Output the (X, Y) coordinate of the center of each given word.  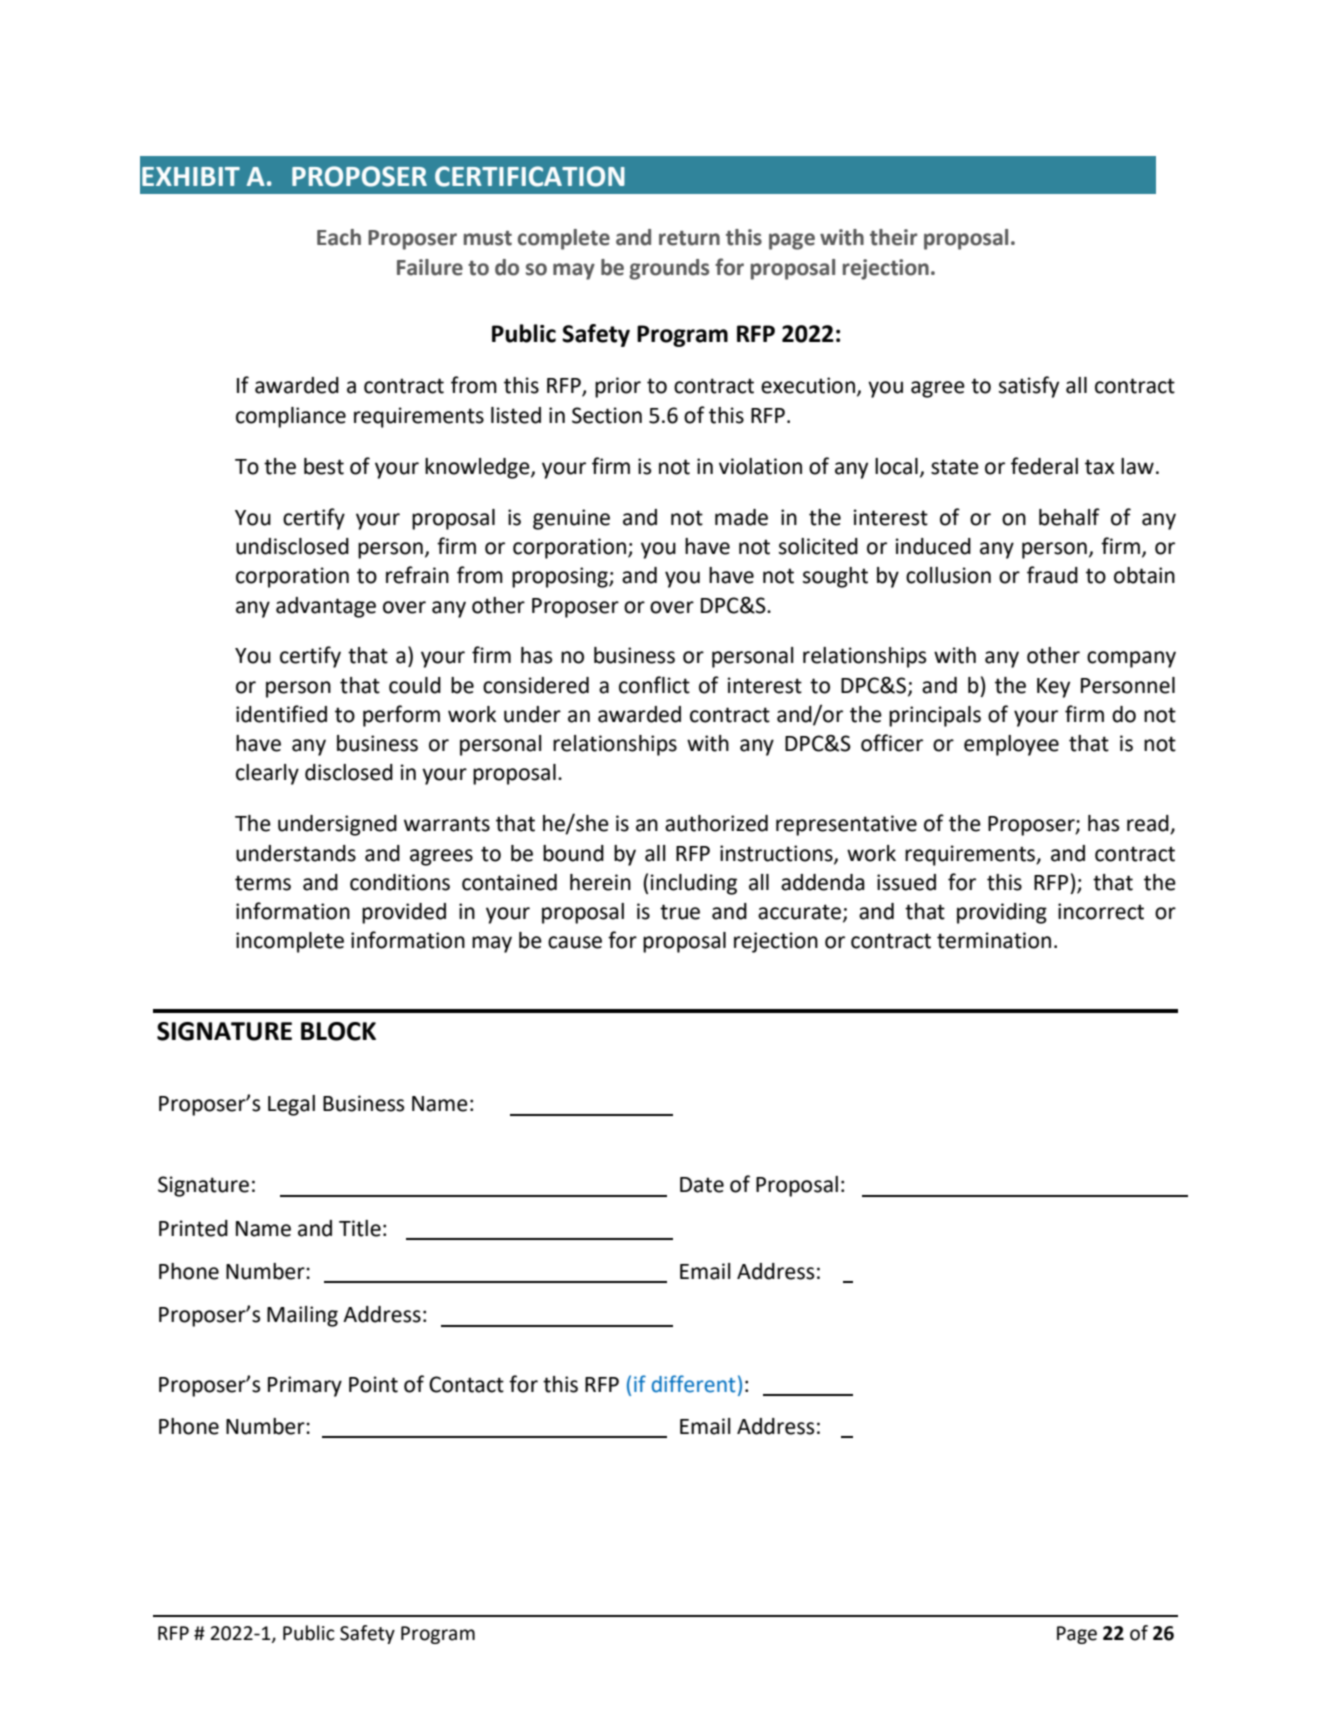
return (689, 238)
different (694, 1384)
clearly (267, 774)
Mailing (302, 1316)
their (893, 237)
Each (339, 237)
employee (1011, 745)
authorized (716, 823)
